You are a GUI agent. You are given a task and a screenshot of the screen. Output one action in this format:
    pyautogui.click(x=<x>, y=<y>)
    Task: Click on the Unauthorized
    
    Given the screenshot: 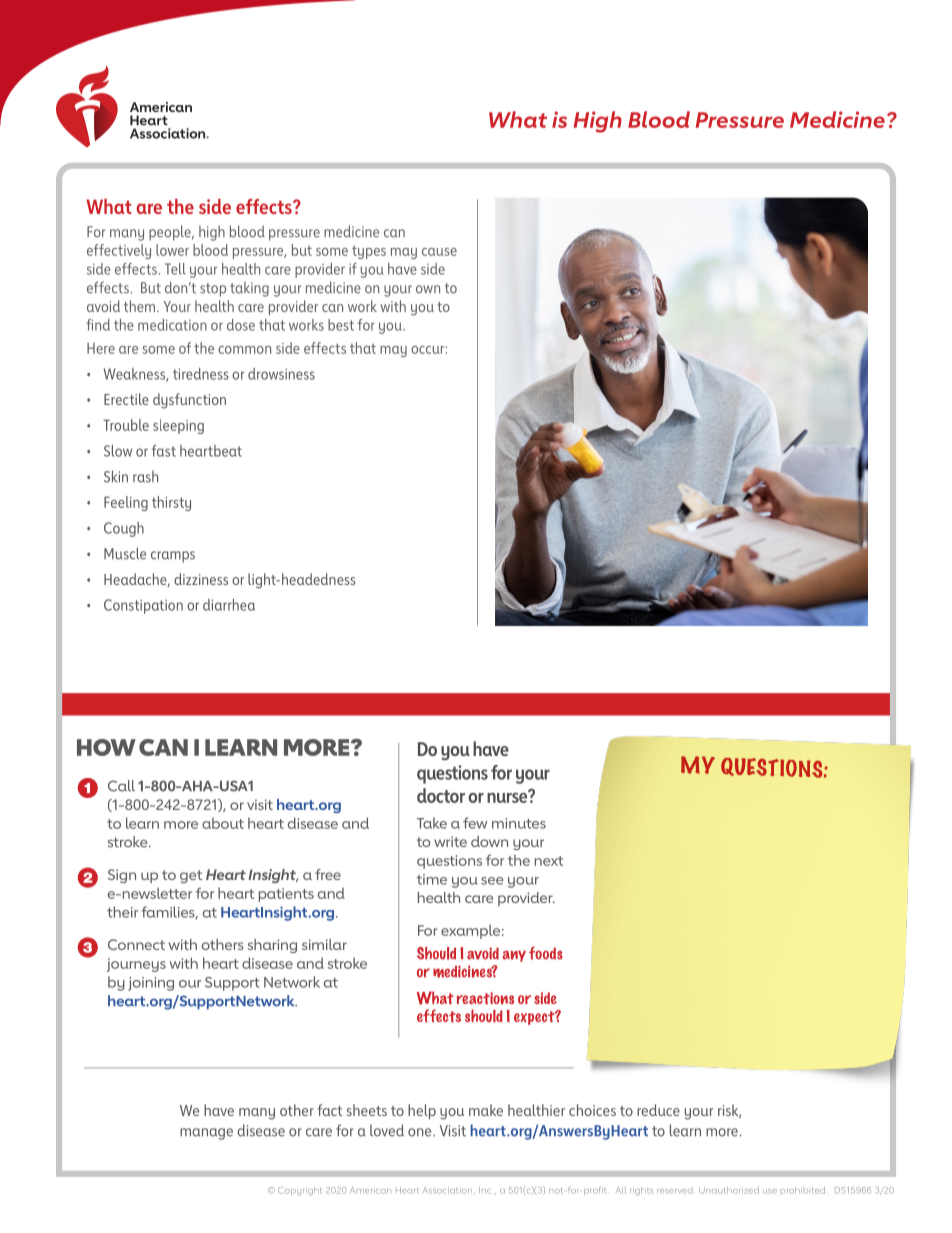 What is the action you would take?
    pyautogui.click(x=729, y=1190)
